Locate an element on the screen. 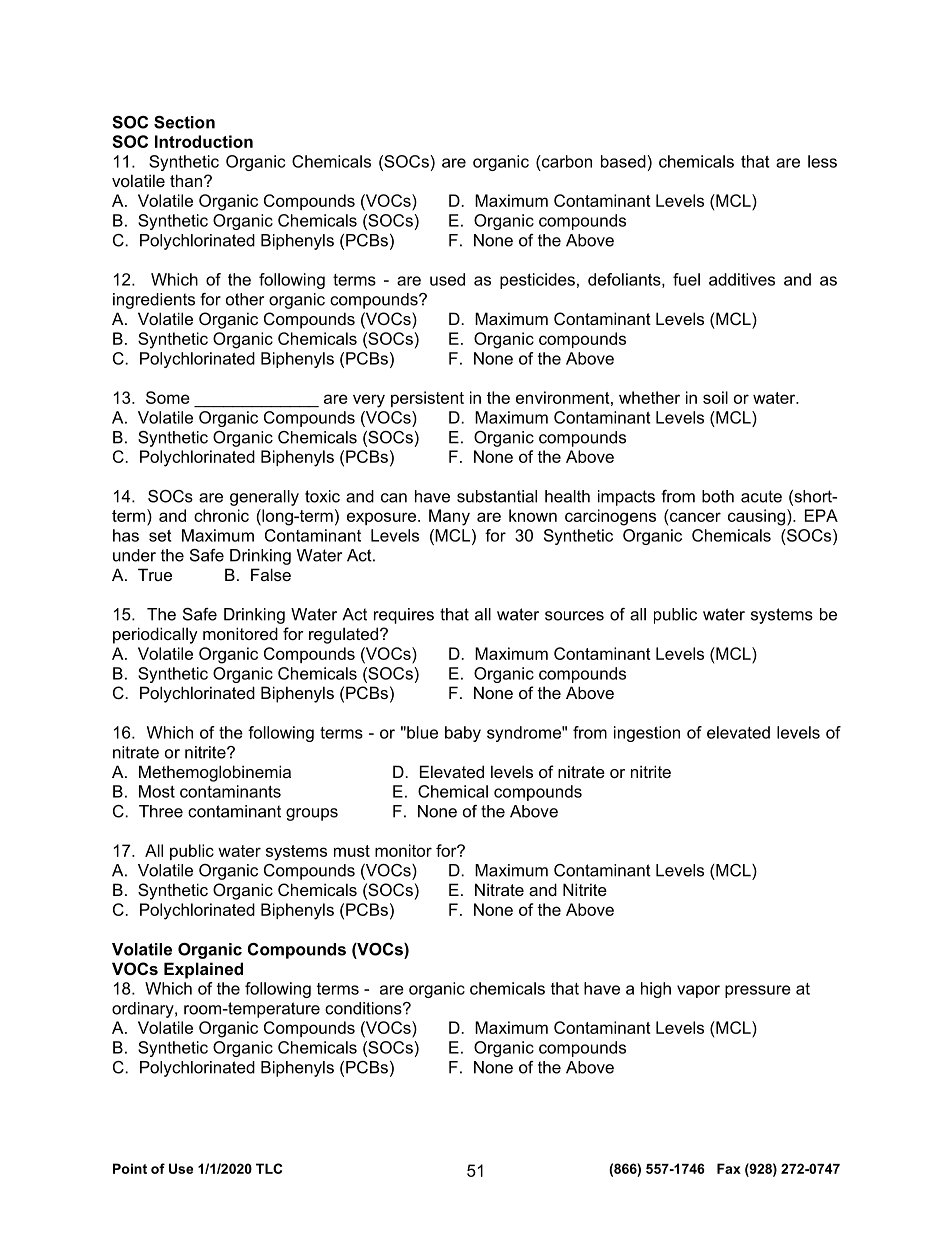 Image resolution: width=952 pixels, height=1233 pixels. TLC is located at coordinates (269, 1168).
